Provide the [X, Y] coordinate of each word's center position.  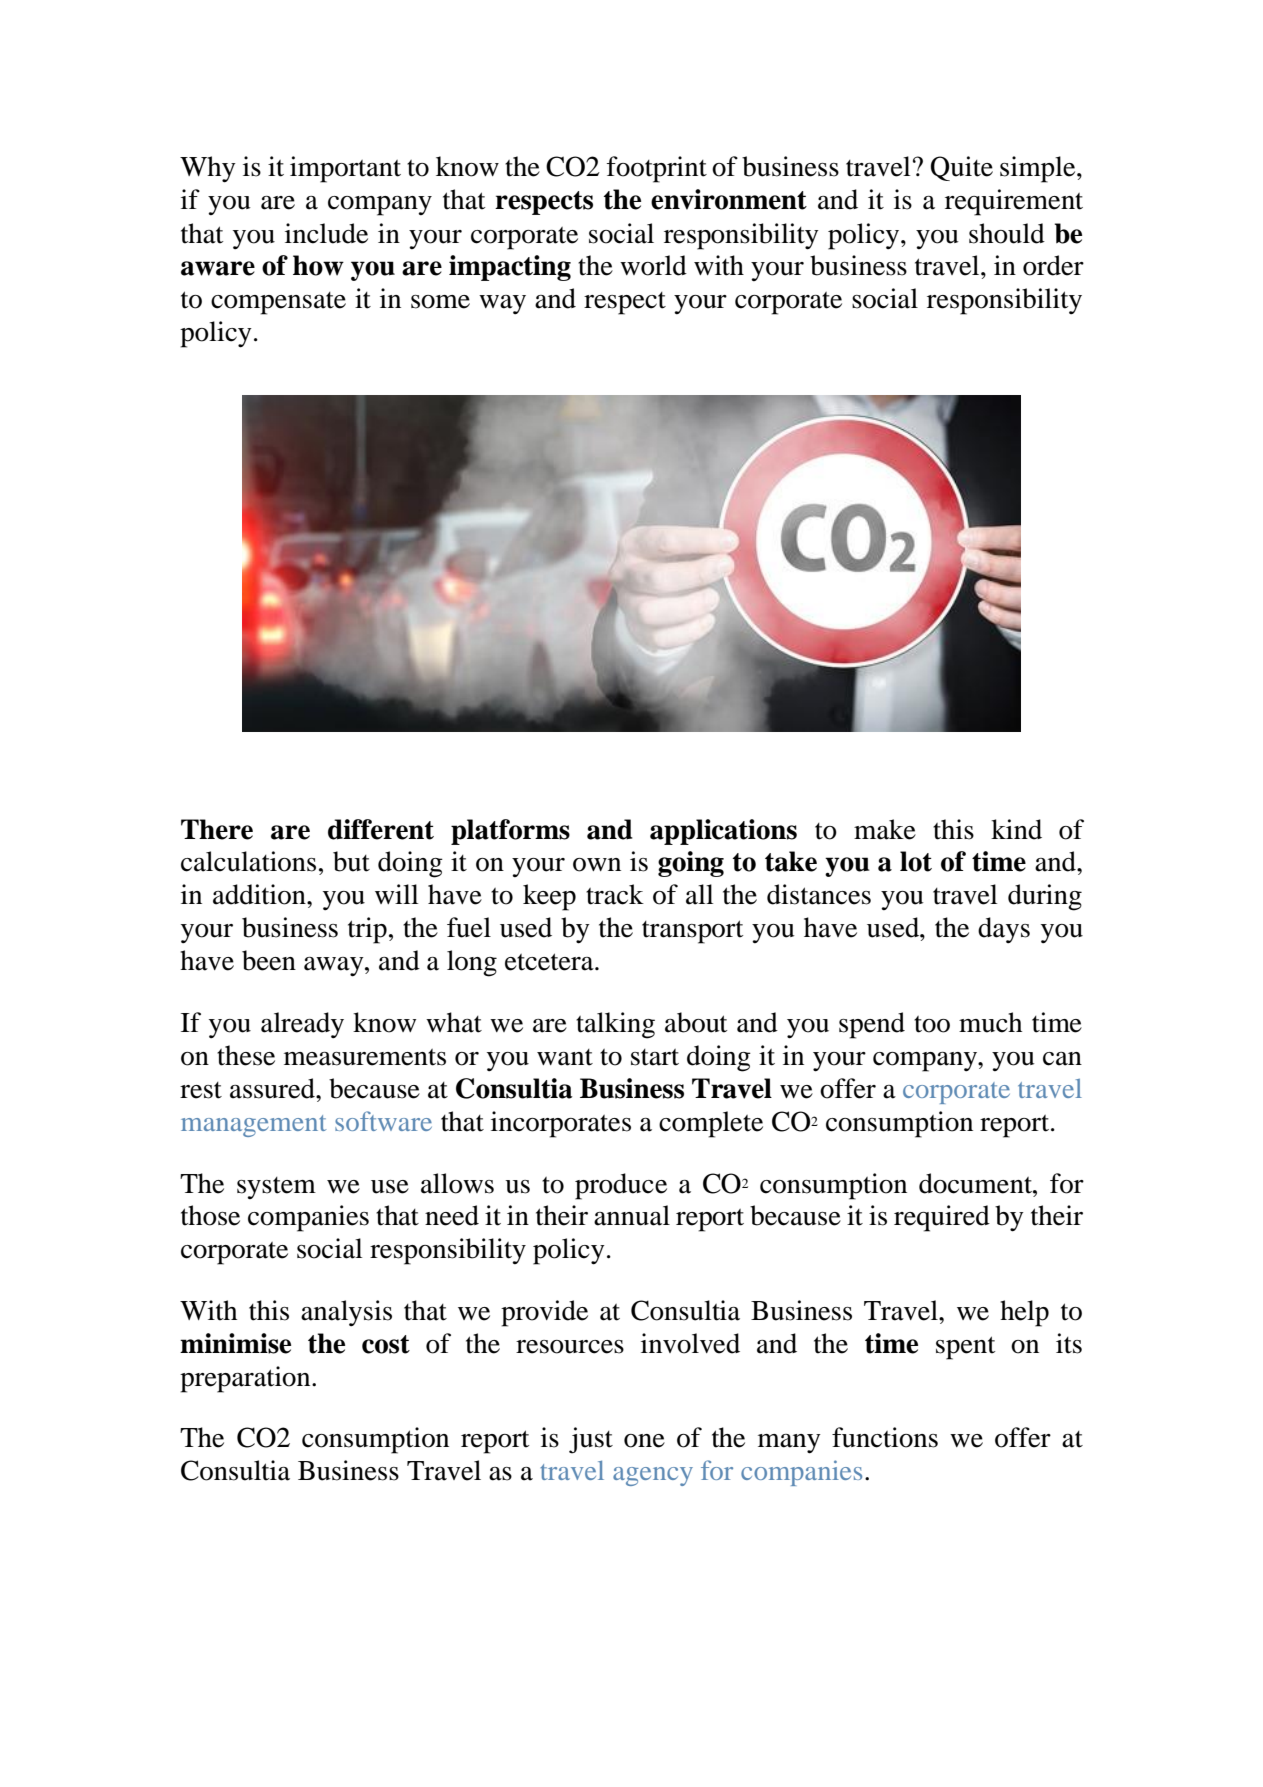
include [326, 233]
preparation [246, 1379]
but [351, 861]
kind [1016, 829]
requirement [1014, 202]
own [597, 865]
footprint [657, 169]
